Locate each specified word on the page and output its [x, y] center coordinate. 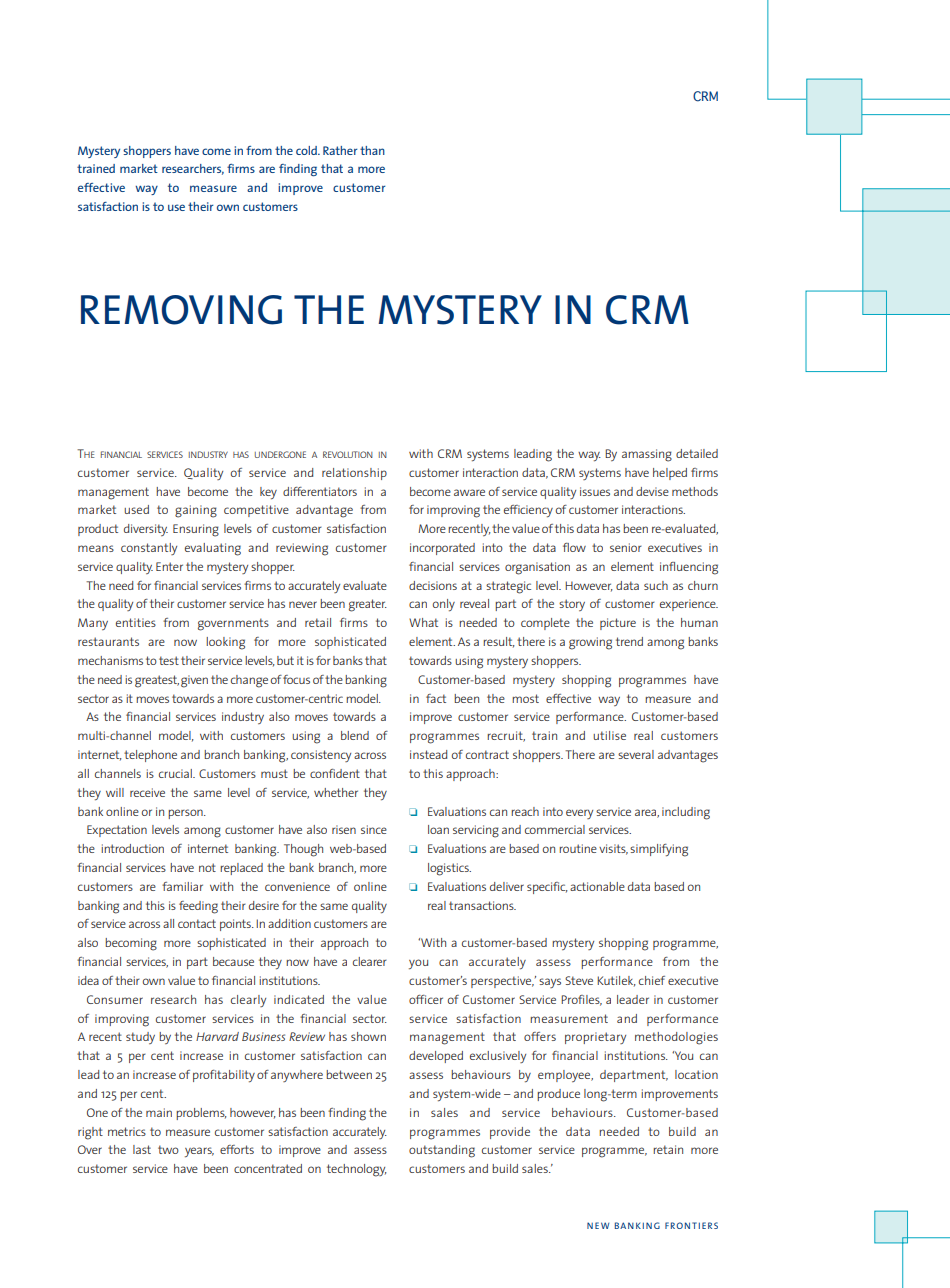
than [372, 150]
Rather [340, 150]
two [168, 1149]
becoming [131, 944]
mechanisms [110, 660]
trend [629, 641]
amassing [647, 455]
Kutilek [616, 981]
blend [355, 735]
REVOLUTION [348, 454]
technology [357, 1170]
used [136, 509]
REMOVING [181, 310]
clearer [370, 961]
